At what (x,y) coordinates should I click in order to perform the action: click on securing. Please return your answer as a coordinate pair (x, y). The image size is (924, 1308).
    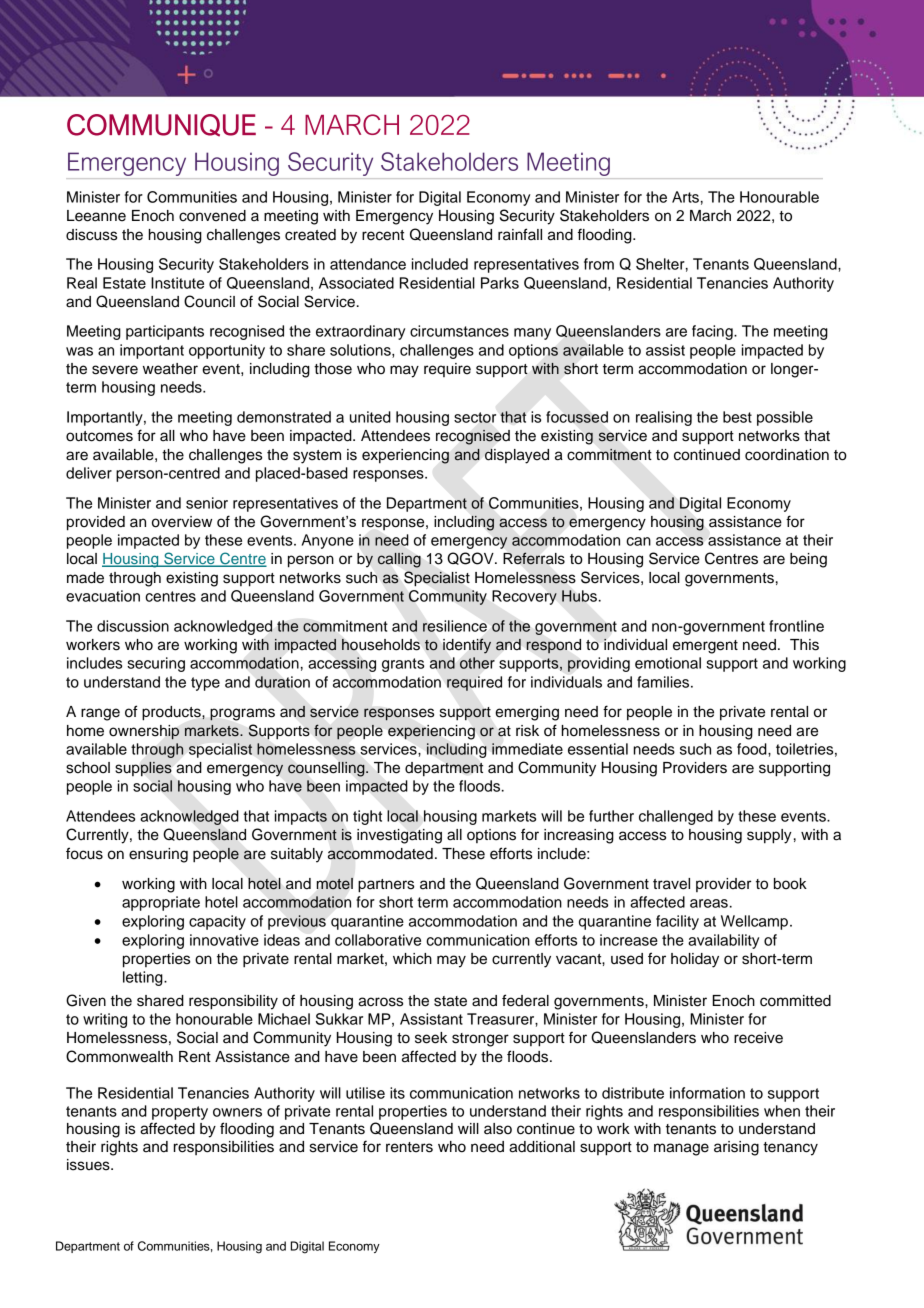
    Looking at the image, I should click on (156, 664).
